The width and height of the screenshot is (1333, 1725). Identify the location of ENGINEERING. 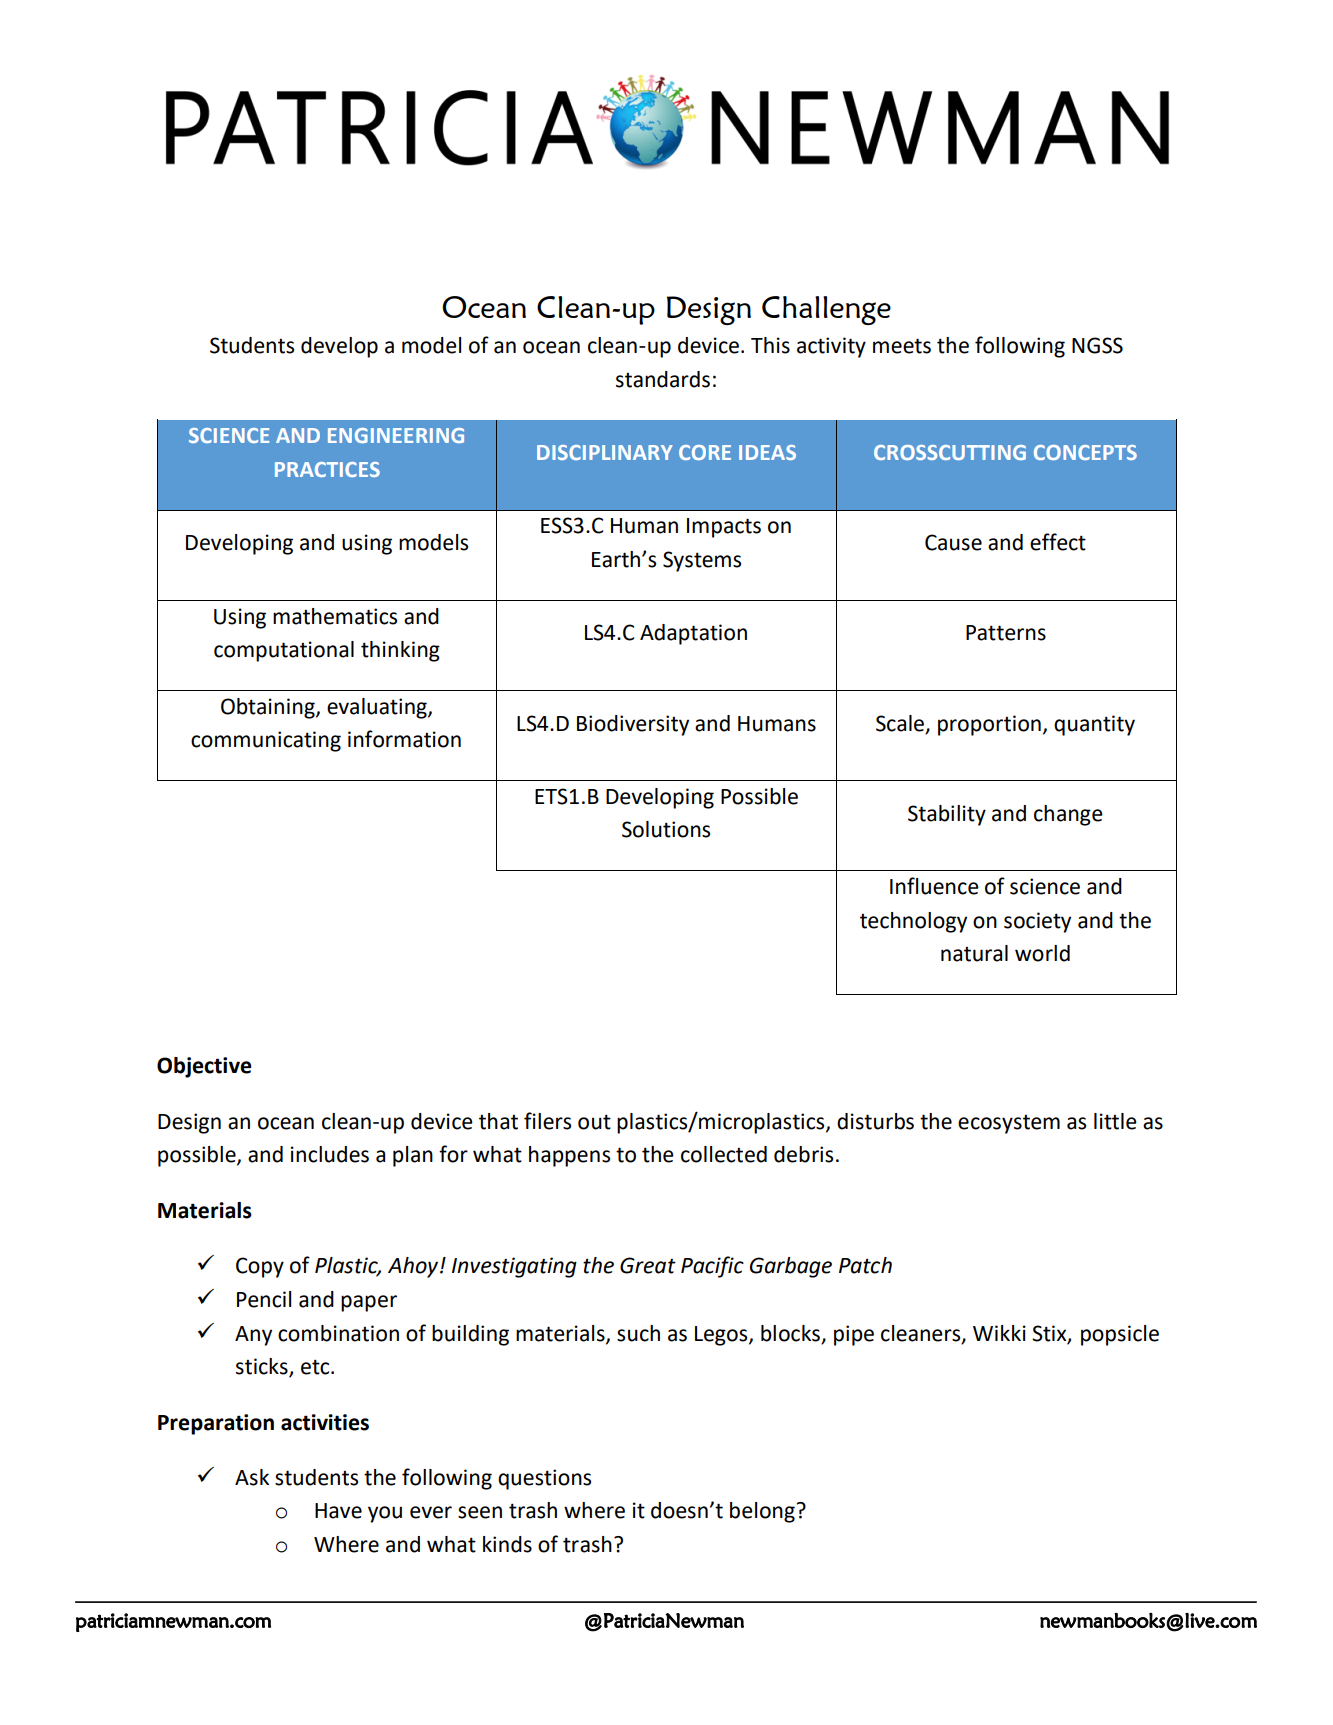
(396, 435).
